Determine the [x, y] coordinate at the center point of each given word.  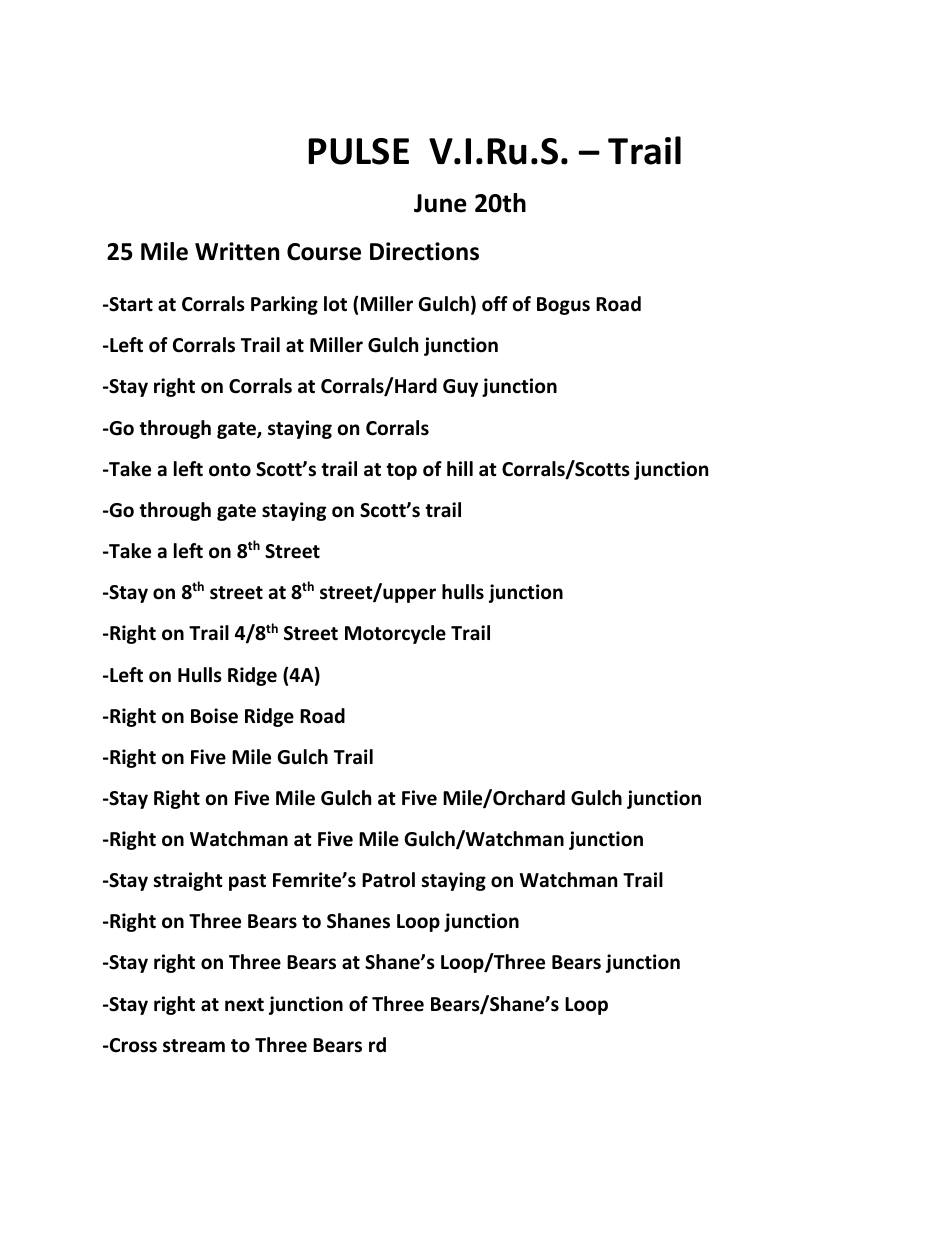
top [401, 471]
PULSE [358, 151]
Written [237, 251]
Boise [214, 716]
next [244, 1005]
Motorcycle [395, 634]
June [440, 203]
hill [460, 468]
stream [194, 1046]
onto [230, 470]
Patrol [388, 880]
